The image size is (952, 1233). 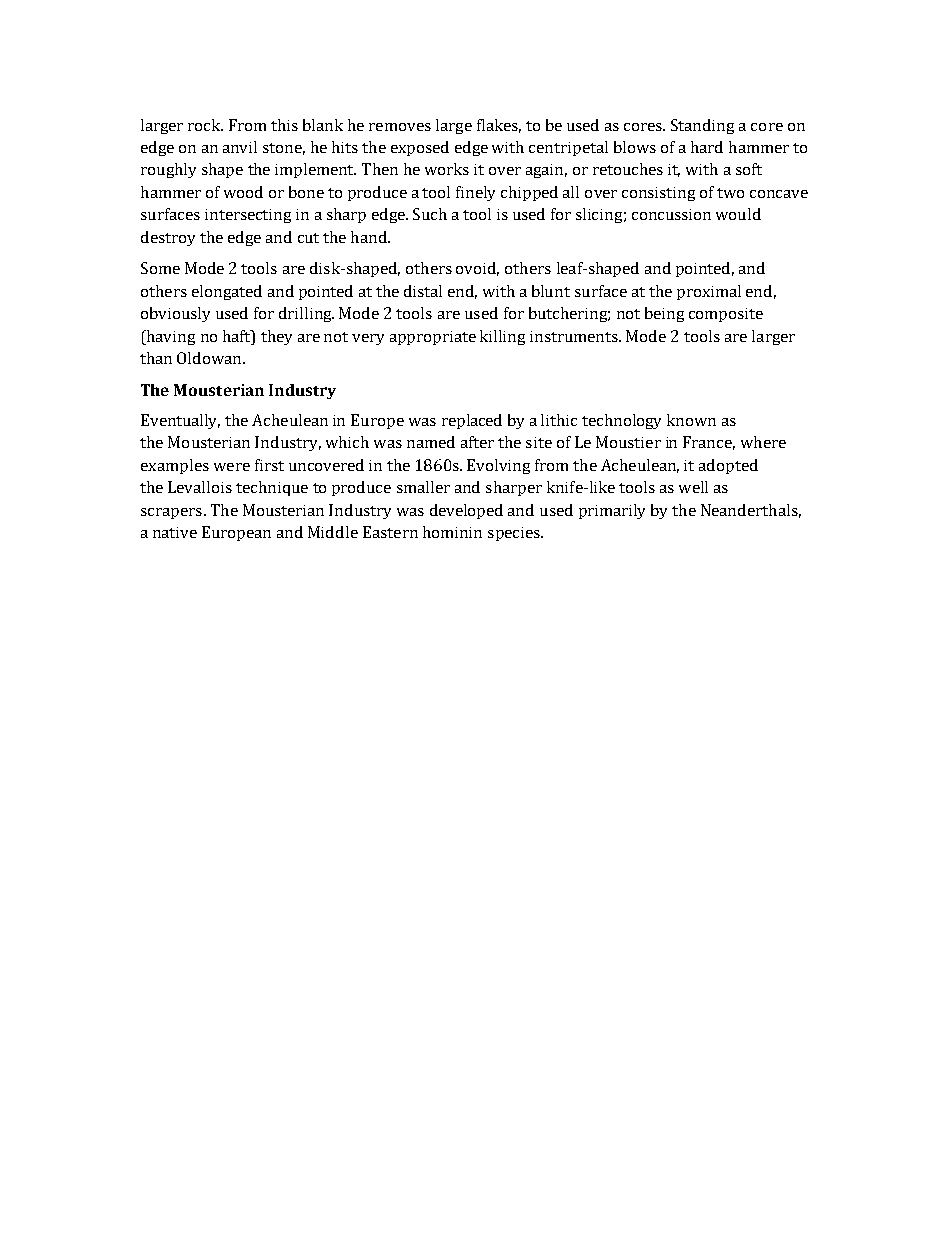 What do you see at coordinates (248, 216) in the document?
I see `intersecting` at bounding box center [248, 216].
